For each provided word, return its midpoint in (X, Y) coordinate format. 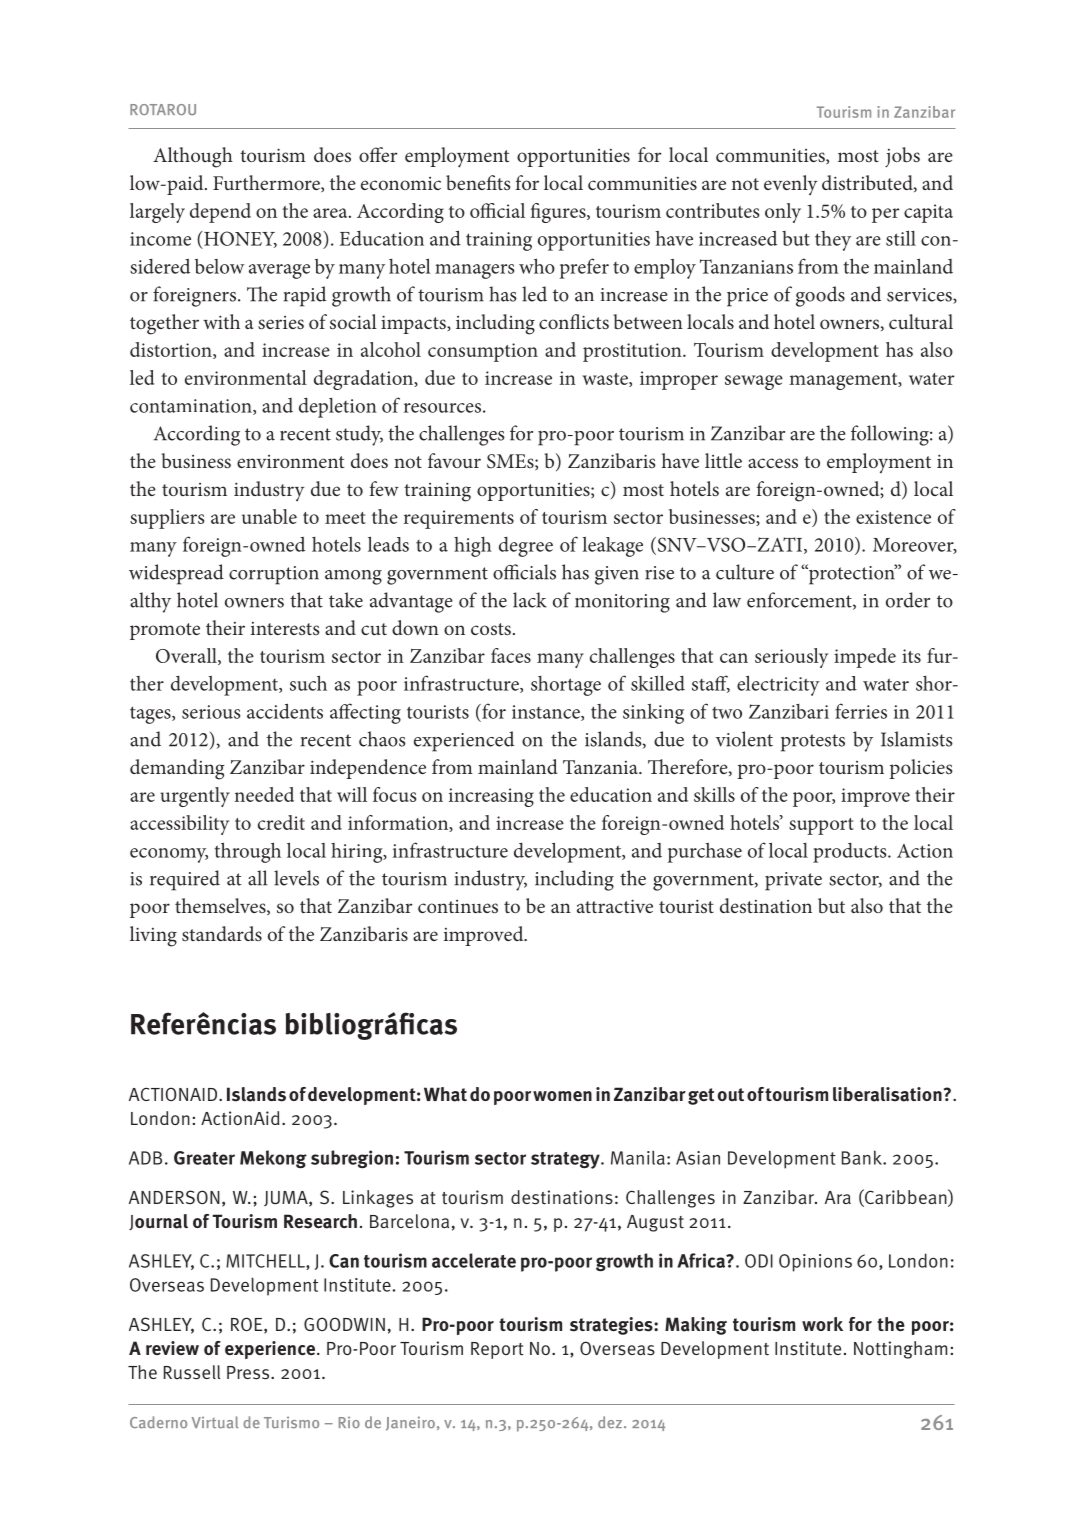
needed (264, 794)
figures (559, 213)
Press (248, 1373)
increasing (491, 797)
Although (193, 157)
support (821, 826)
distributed (868, 183)
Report (497, 1350)
